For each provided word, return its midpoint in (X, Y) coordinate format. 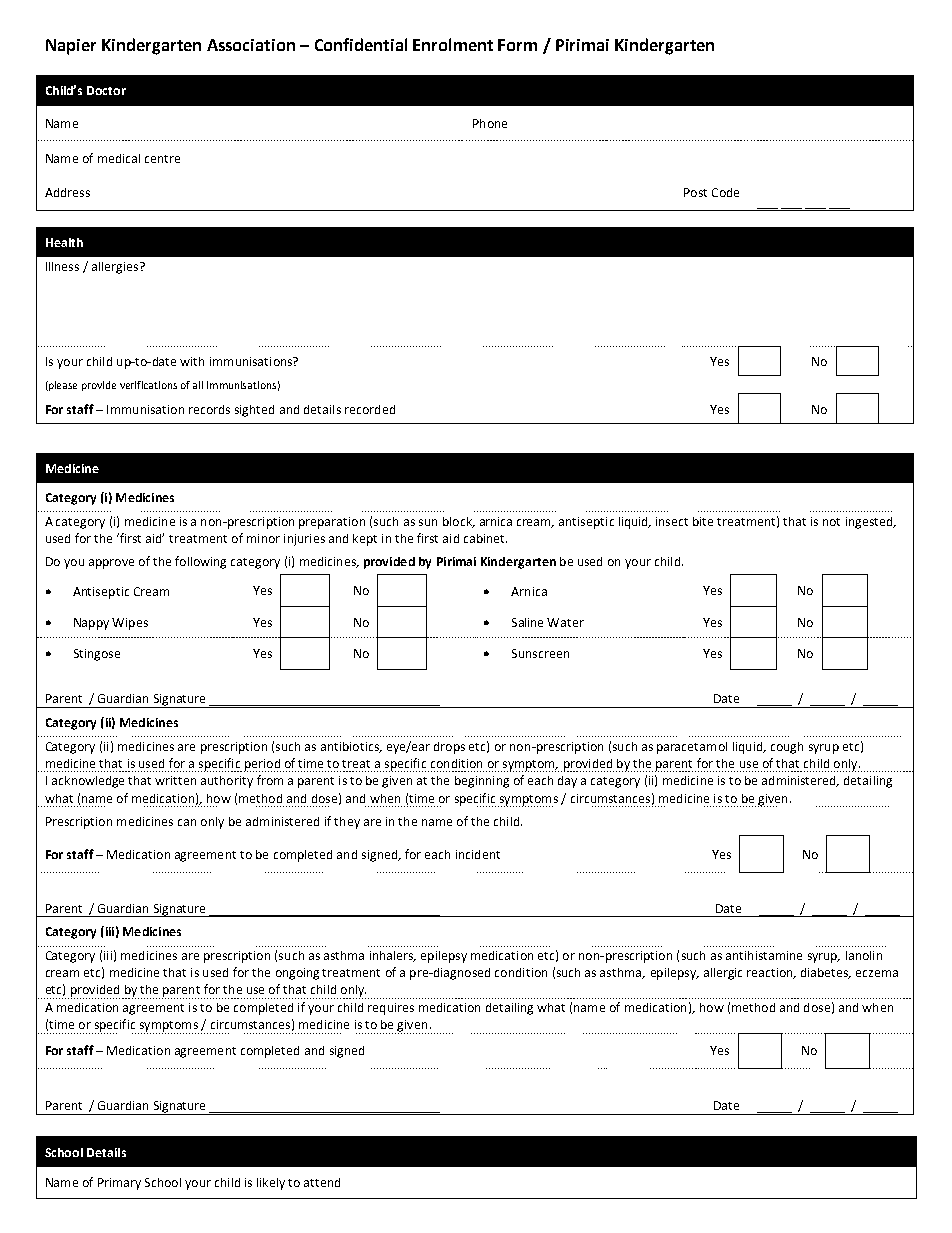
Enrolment (453, 44)
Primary (119, 1184)
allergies (116, 268)
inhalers (393, 956)
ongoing (297, 974)
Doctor (106, 90)
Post (695, 192)
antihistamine (764, 955)
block (458, 522)
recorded (370, 409)
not (831, 522)
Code (725, 192)
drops (449, 748)
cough (787, 748)
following (200, 562)
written (175, 780)
